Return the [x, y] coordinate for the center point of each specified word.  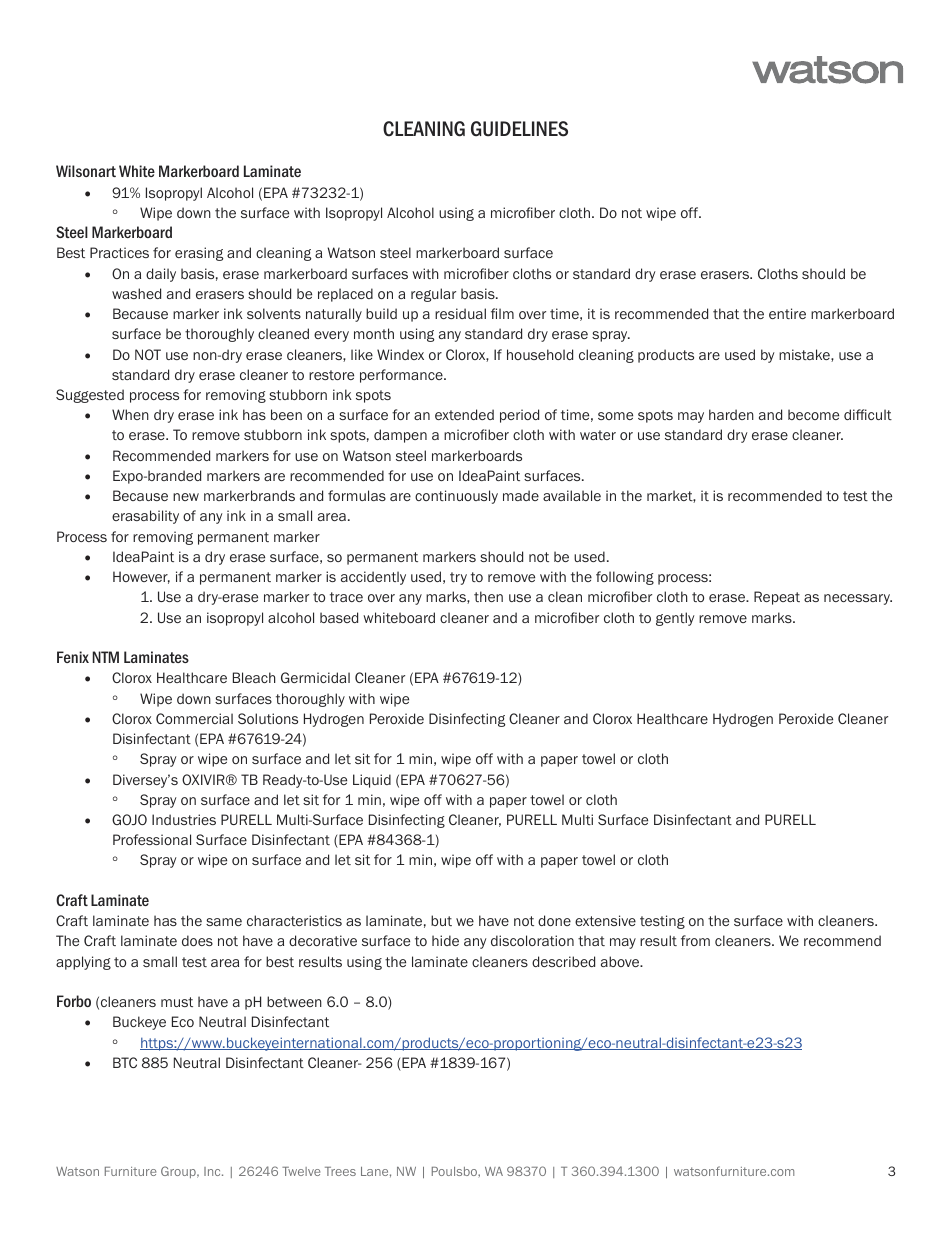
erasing [199, 254]
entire [787, 313]
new [186, 497]
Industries [184, 819]
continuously [456, 497]
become [813, 414]
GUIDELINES [519, 129]
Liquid [372, 781]
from [695, 940]
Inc [213, 1171]
